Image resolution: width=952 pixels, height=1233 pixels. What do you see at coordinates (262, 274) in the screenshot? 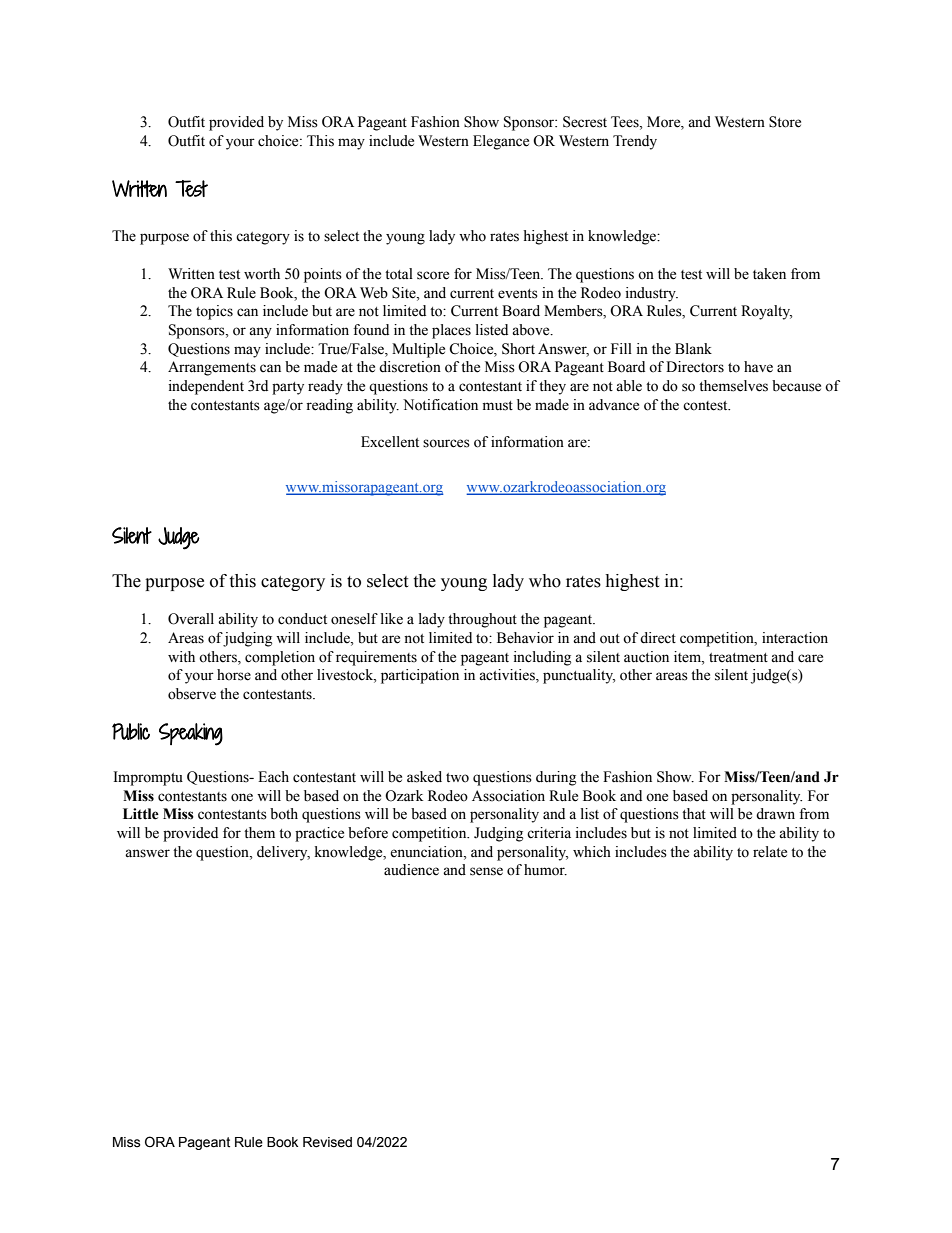
I see `worth` at bounding box center [262, 274].
